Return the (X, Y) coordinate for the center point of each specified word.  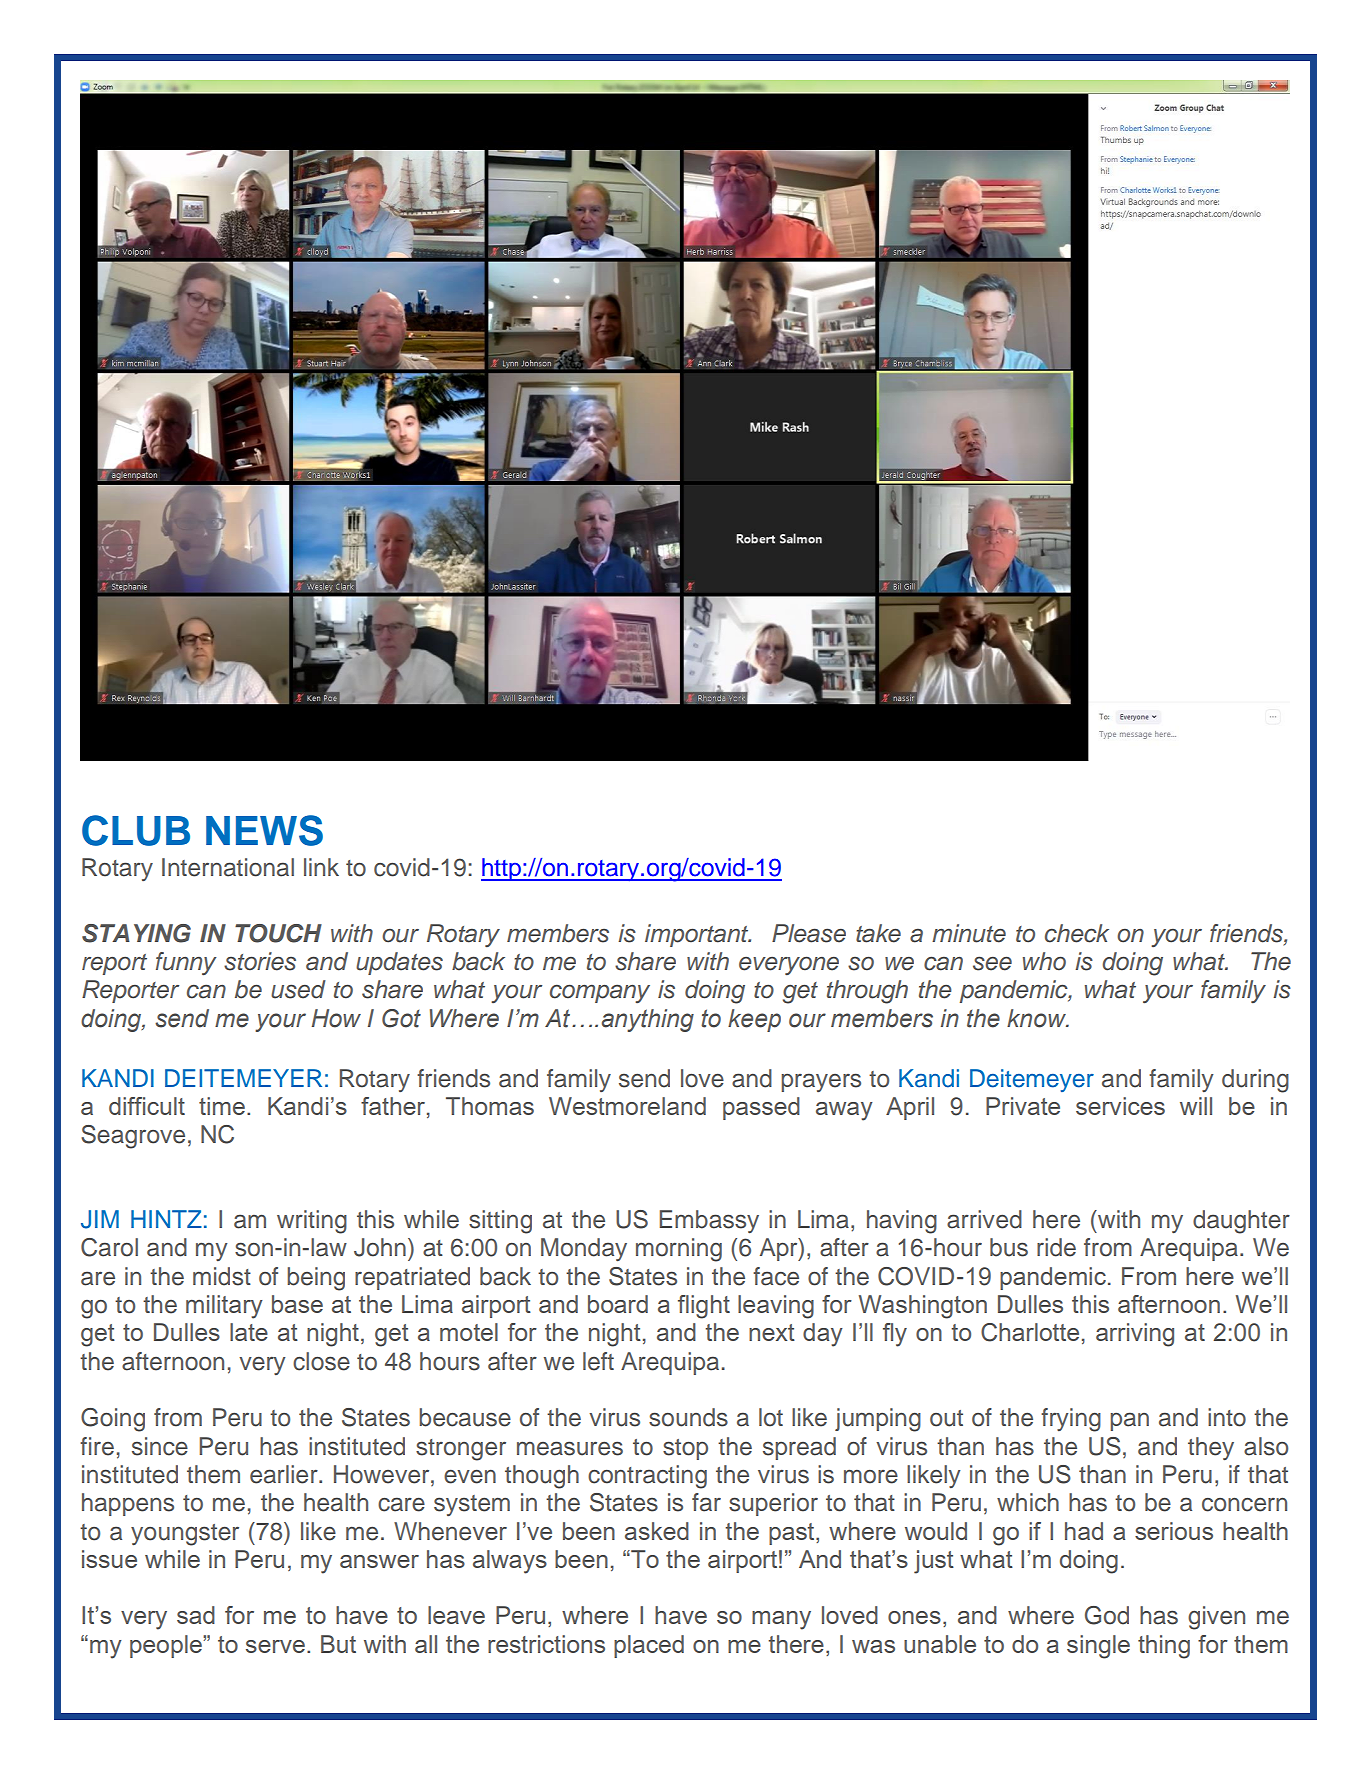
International (228, 867)
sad (196, 1615)
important (698, 935)
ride (1056, 1247)
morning (679, 1250)
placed (649, 1646)
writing (312, 1222)
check (1077, 933)
